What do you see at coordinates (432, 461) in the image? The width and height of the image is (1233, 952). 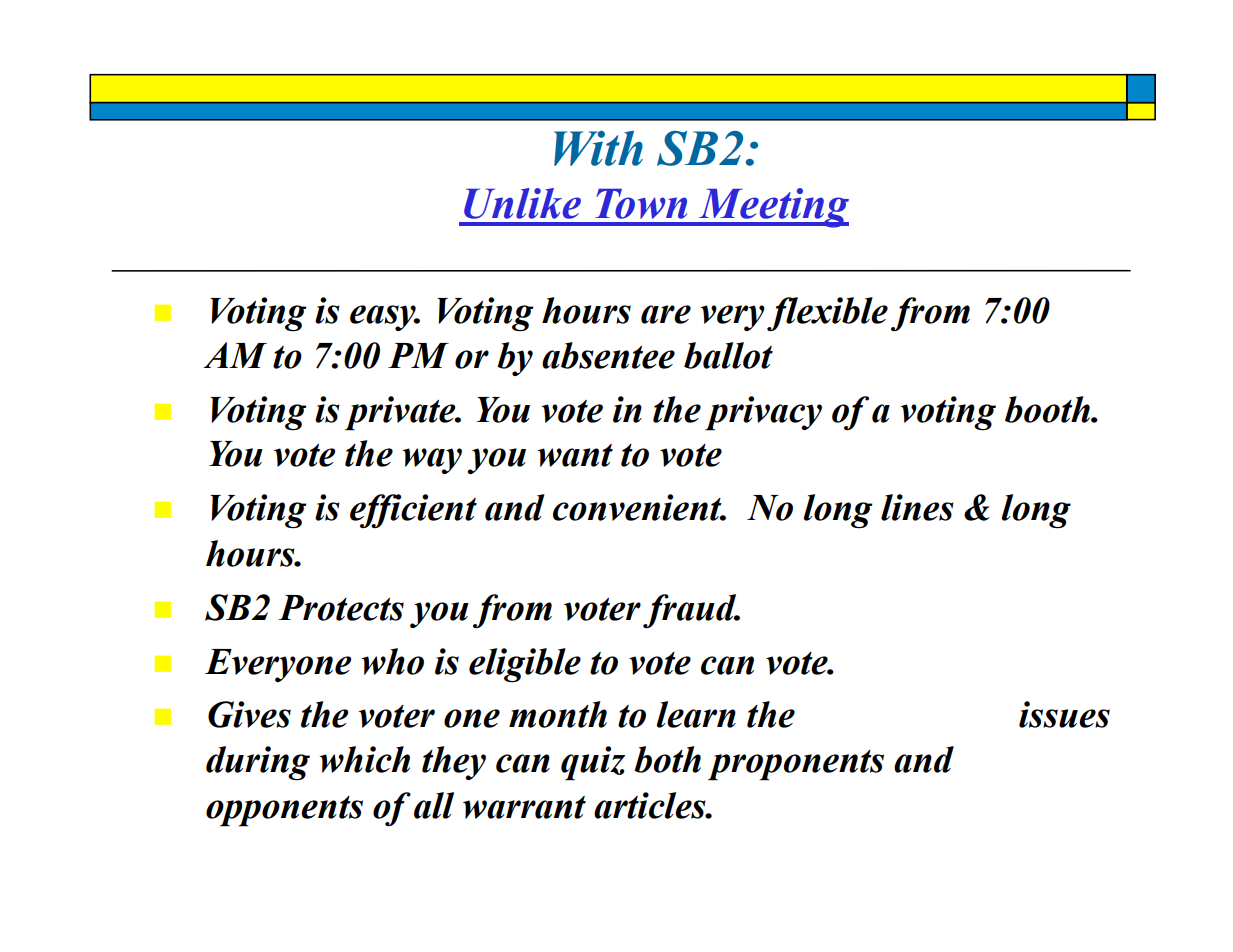 I see `way` at bounding box center [432, 461].
